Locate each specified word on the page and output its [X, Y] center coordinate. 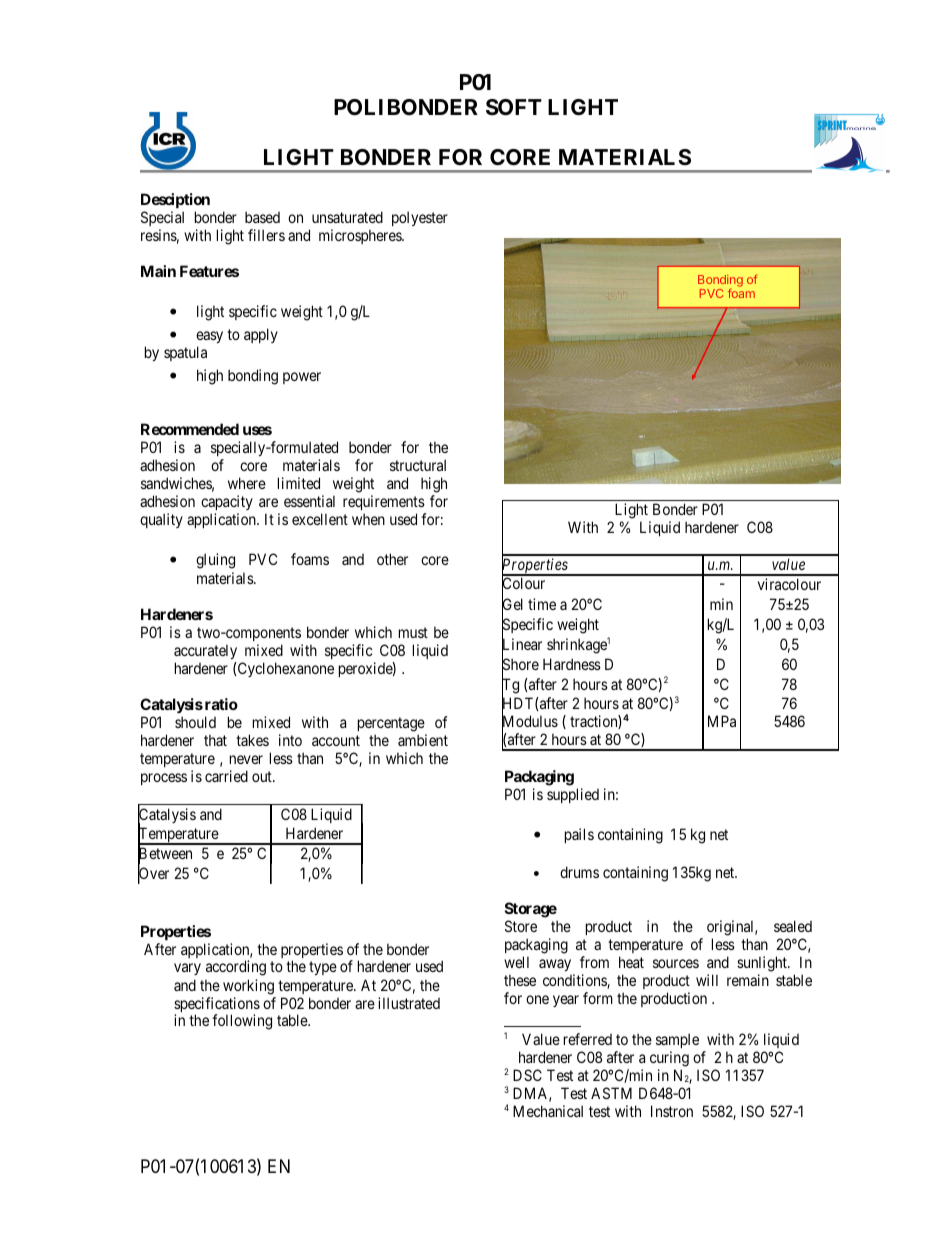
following [242, 1022]
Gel [512, 605]
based [262, 217]
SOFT [514, 107]
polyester [420, 218]
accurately [205, 651]
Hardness [572, 664]
